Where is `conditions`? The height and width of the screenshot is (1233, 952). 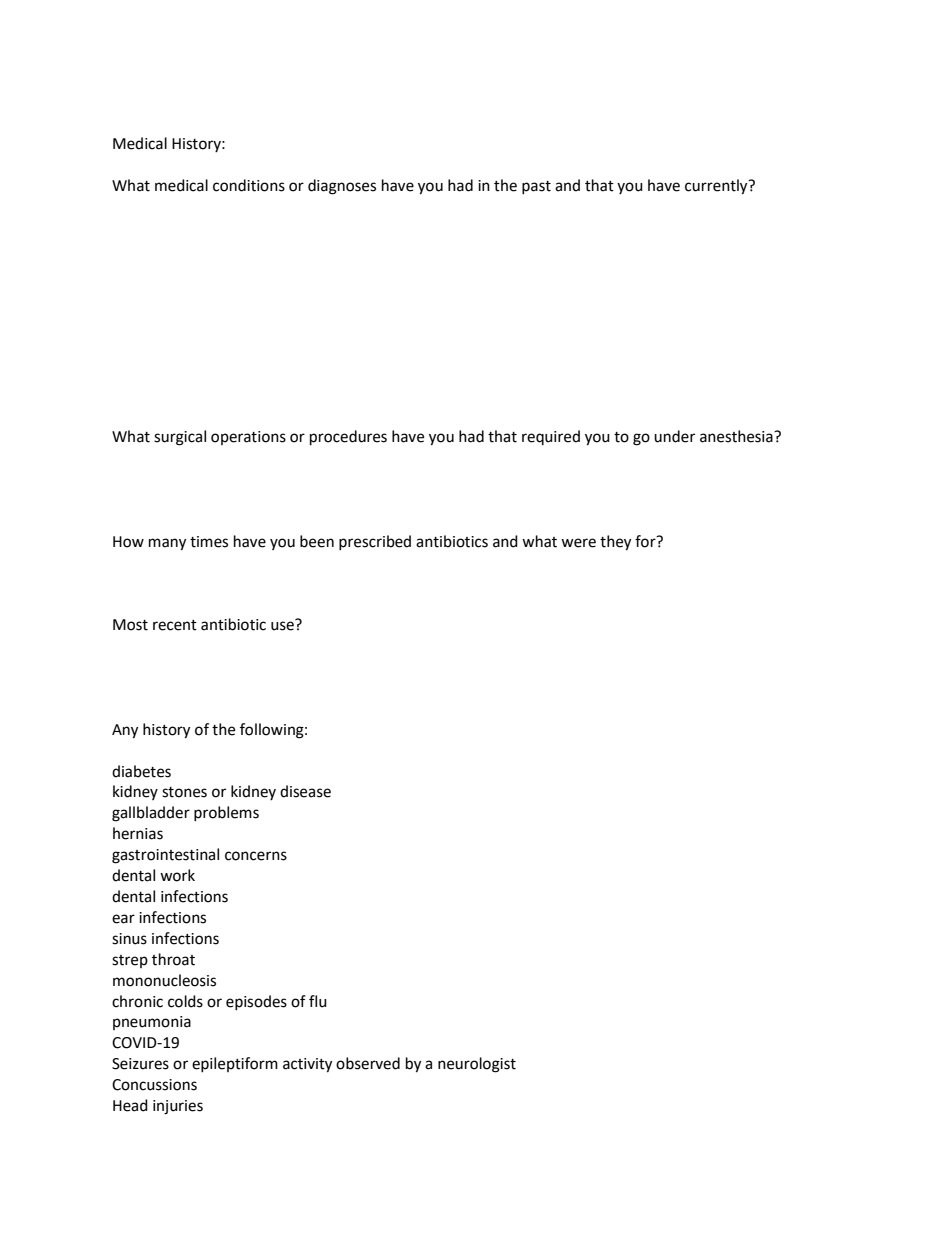
conditions is located at coordinates (249, 185).
